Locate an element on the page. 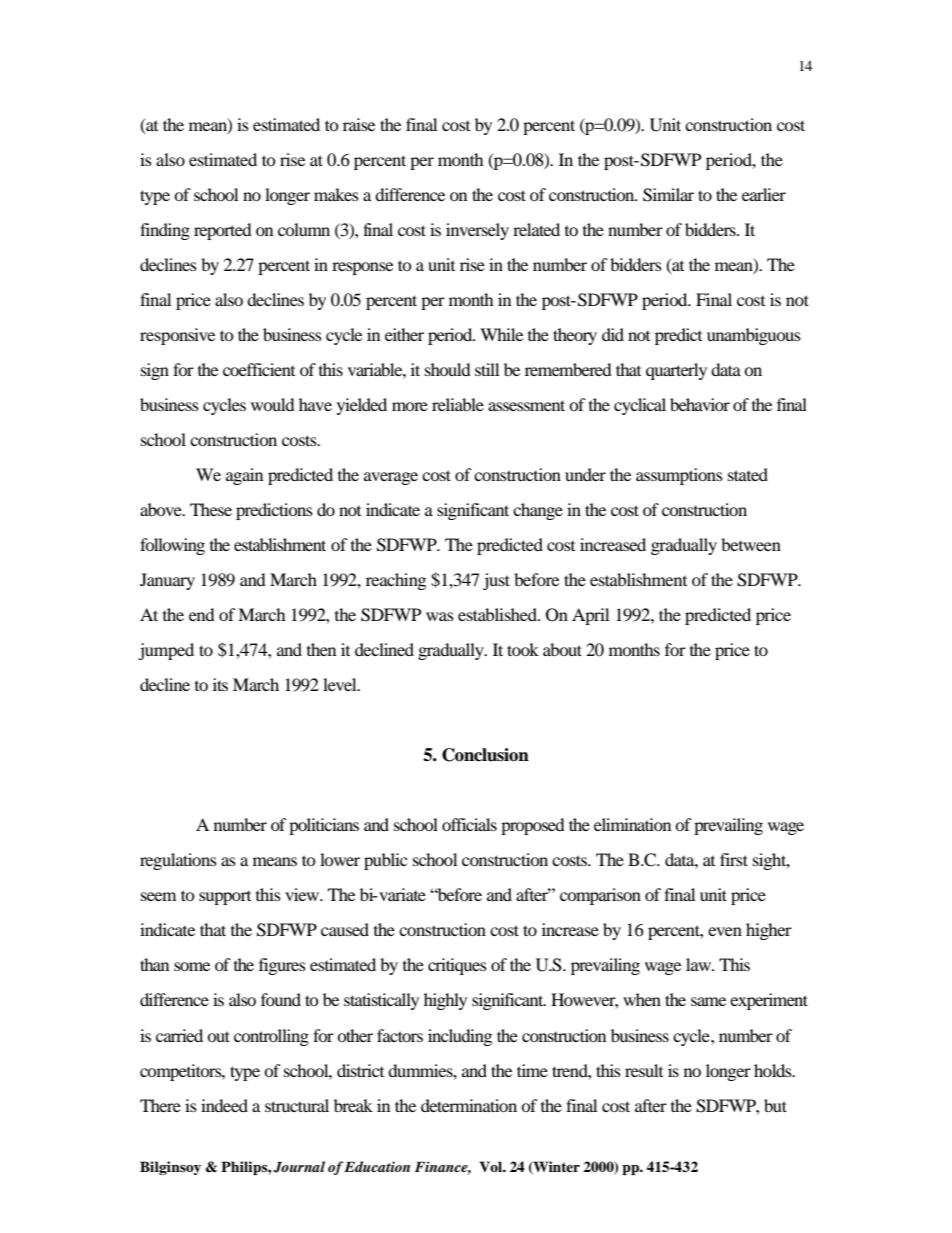  officials is located at coordinates (469, 824).
